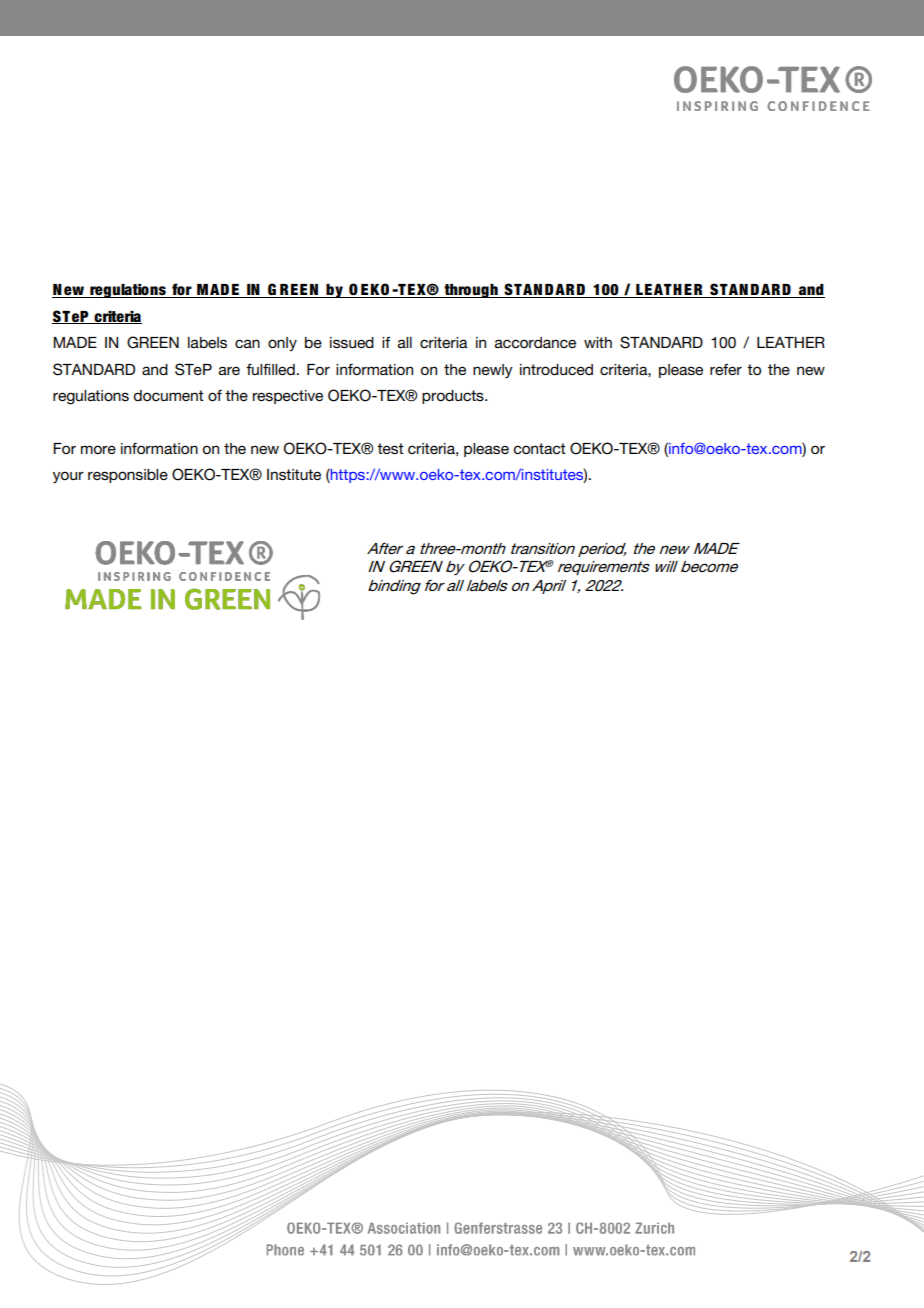  What do you see at coordinates (454, 397) in the document?
I see `products` at bounding box center [454, 397].
